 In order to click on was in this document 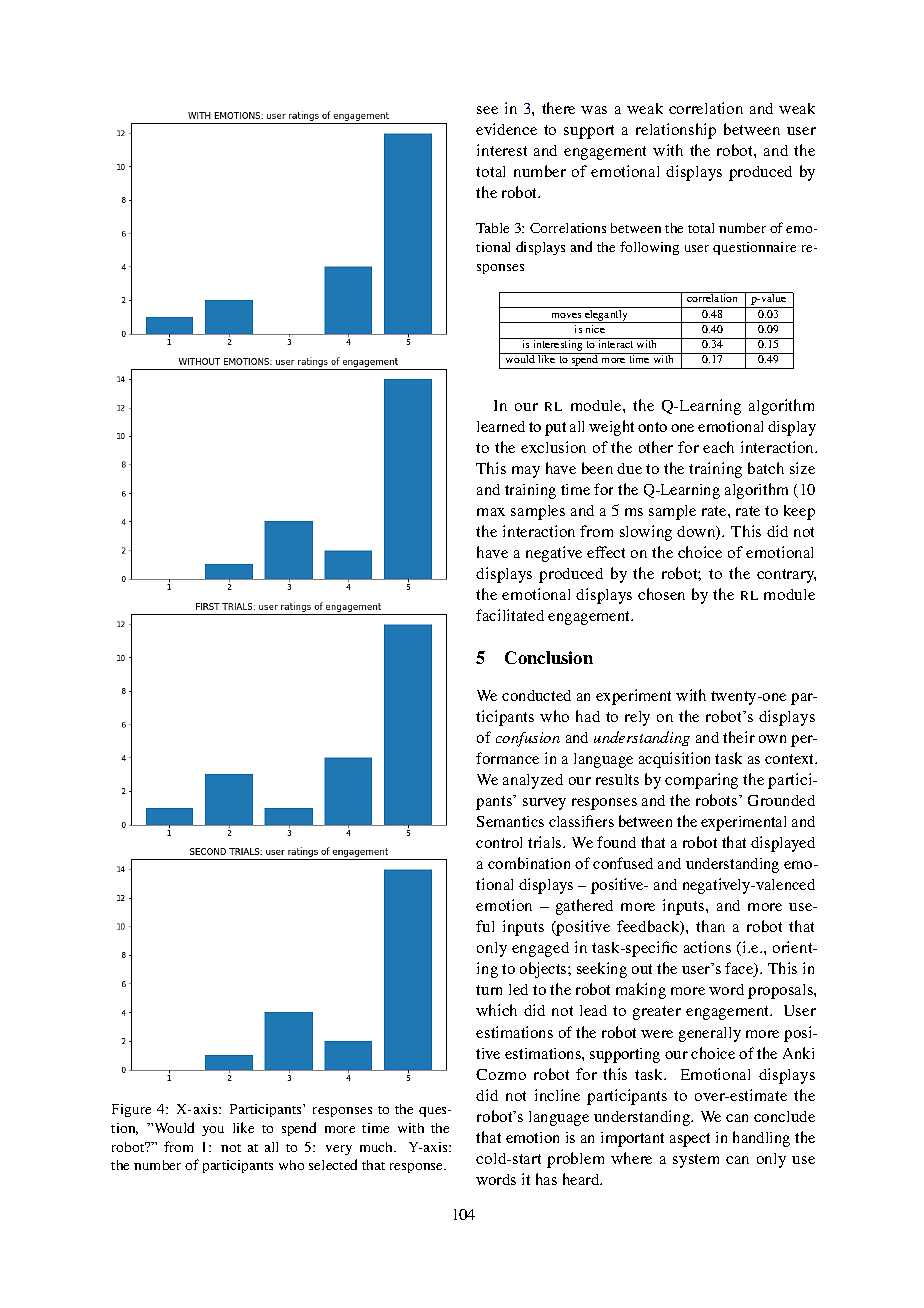, I will do `click(594, 110)`.
